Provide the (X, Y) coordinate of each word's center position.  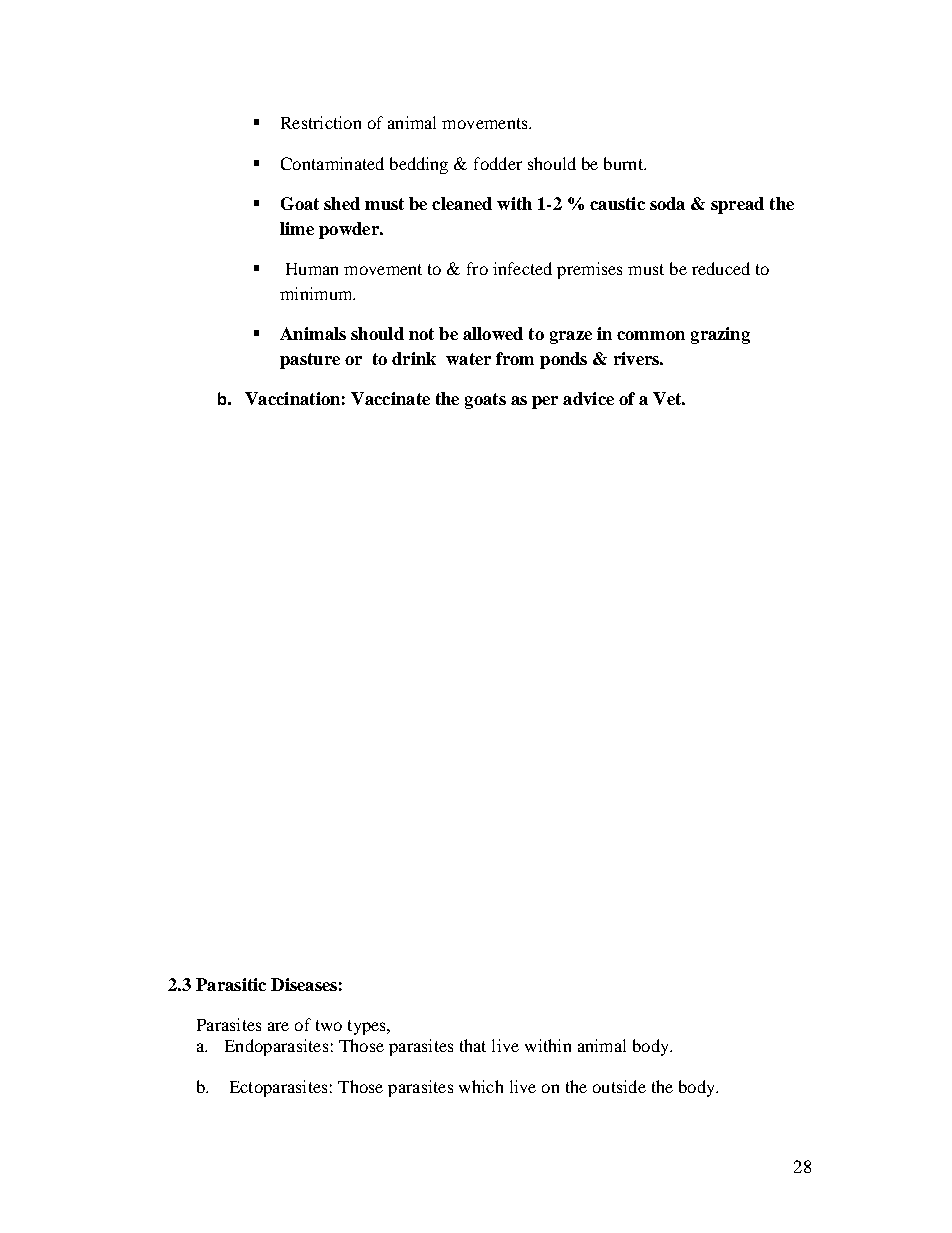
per (545, 402)
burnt (624, 163)
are (278, 1026)
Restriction (321, 122)
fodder (498, 163)
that (473, 1045)
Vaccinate (390, 398)
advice (588, 398)
